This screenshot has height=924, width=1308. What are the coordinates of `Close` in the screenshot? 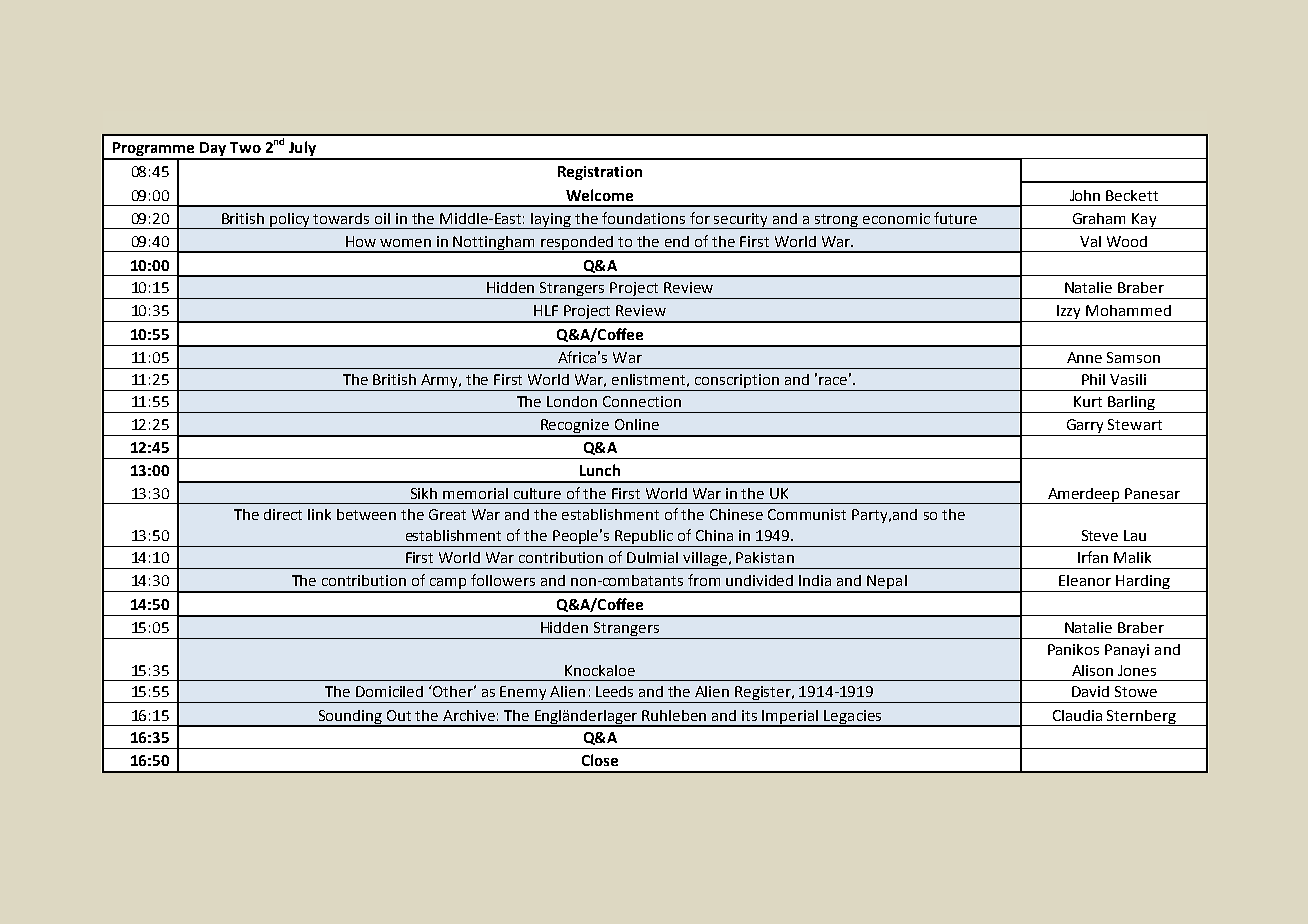 It's located at (600, 760).
